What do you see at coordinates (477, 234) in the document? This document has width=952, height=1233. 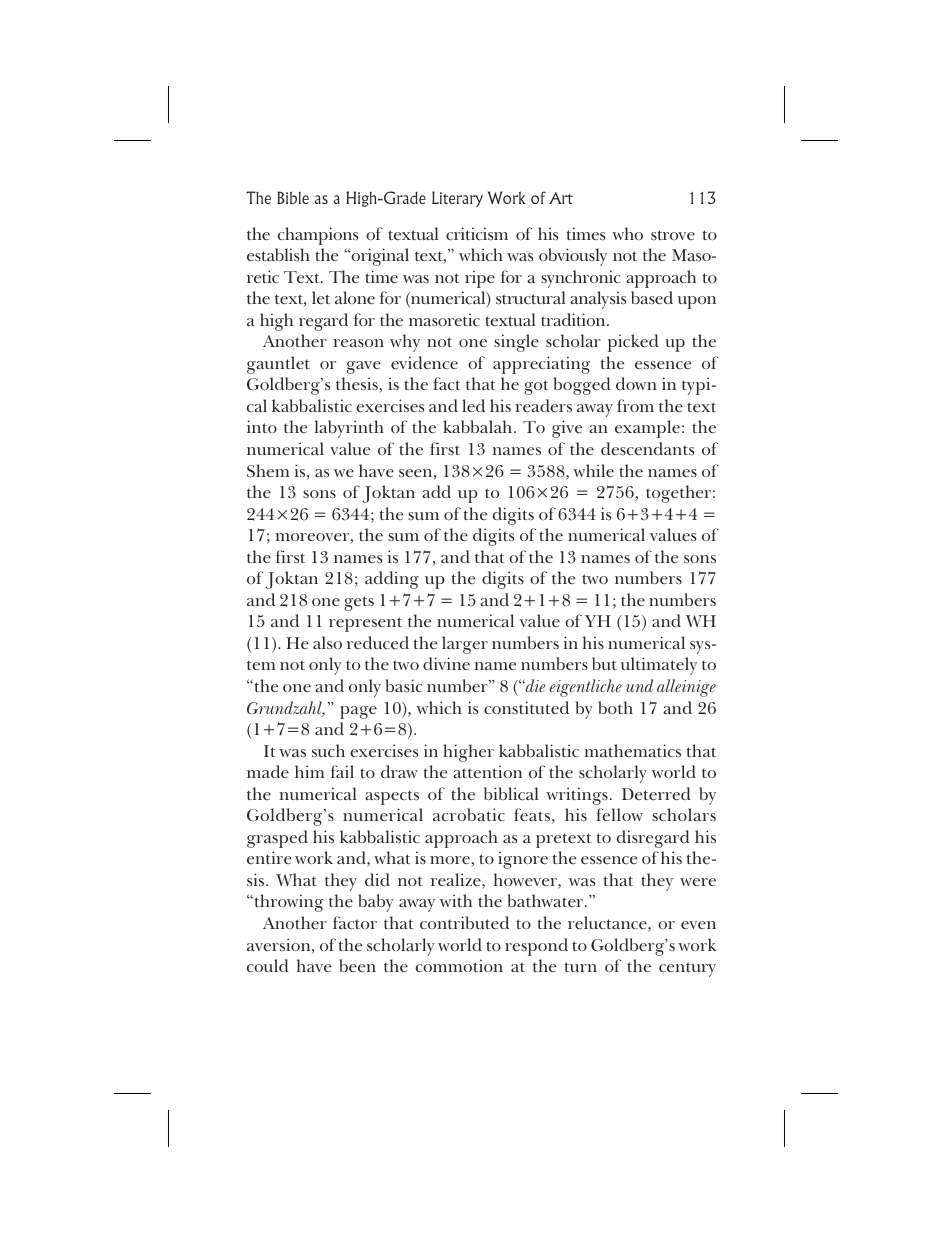 I see `criticism` at bounding box center [477, 234].
